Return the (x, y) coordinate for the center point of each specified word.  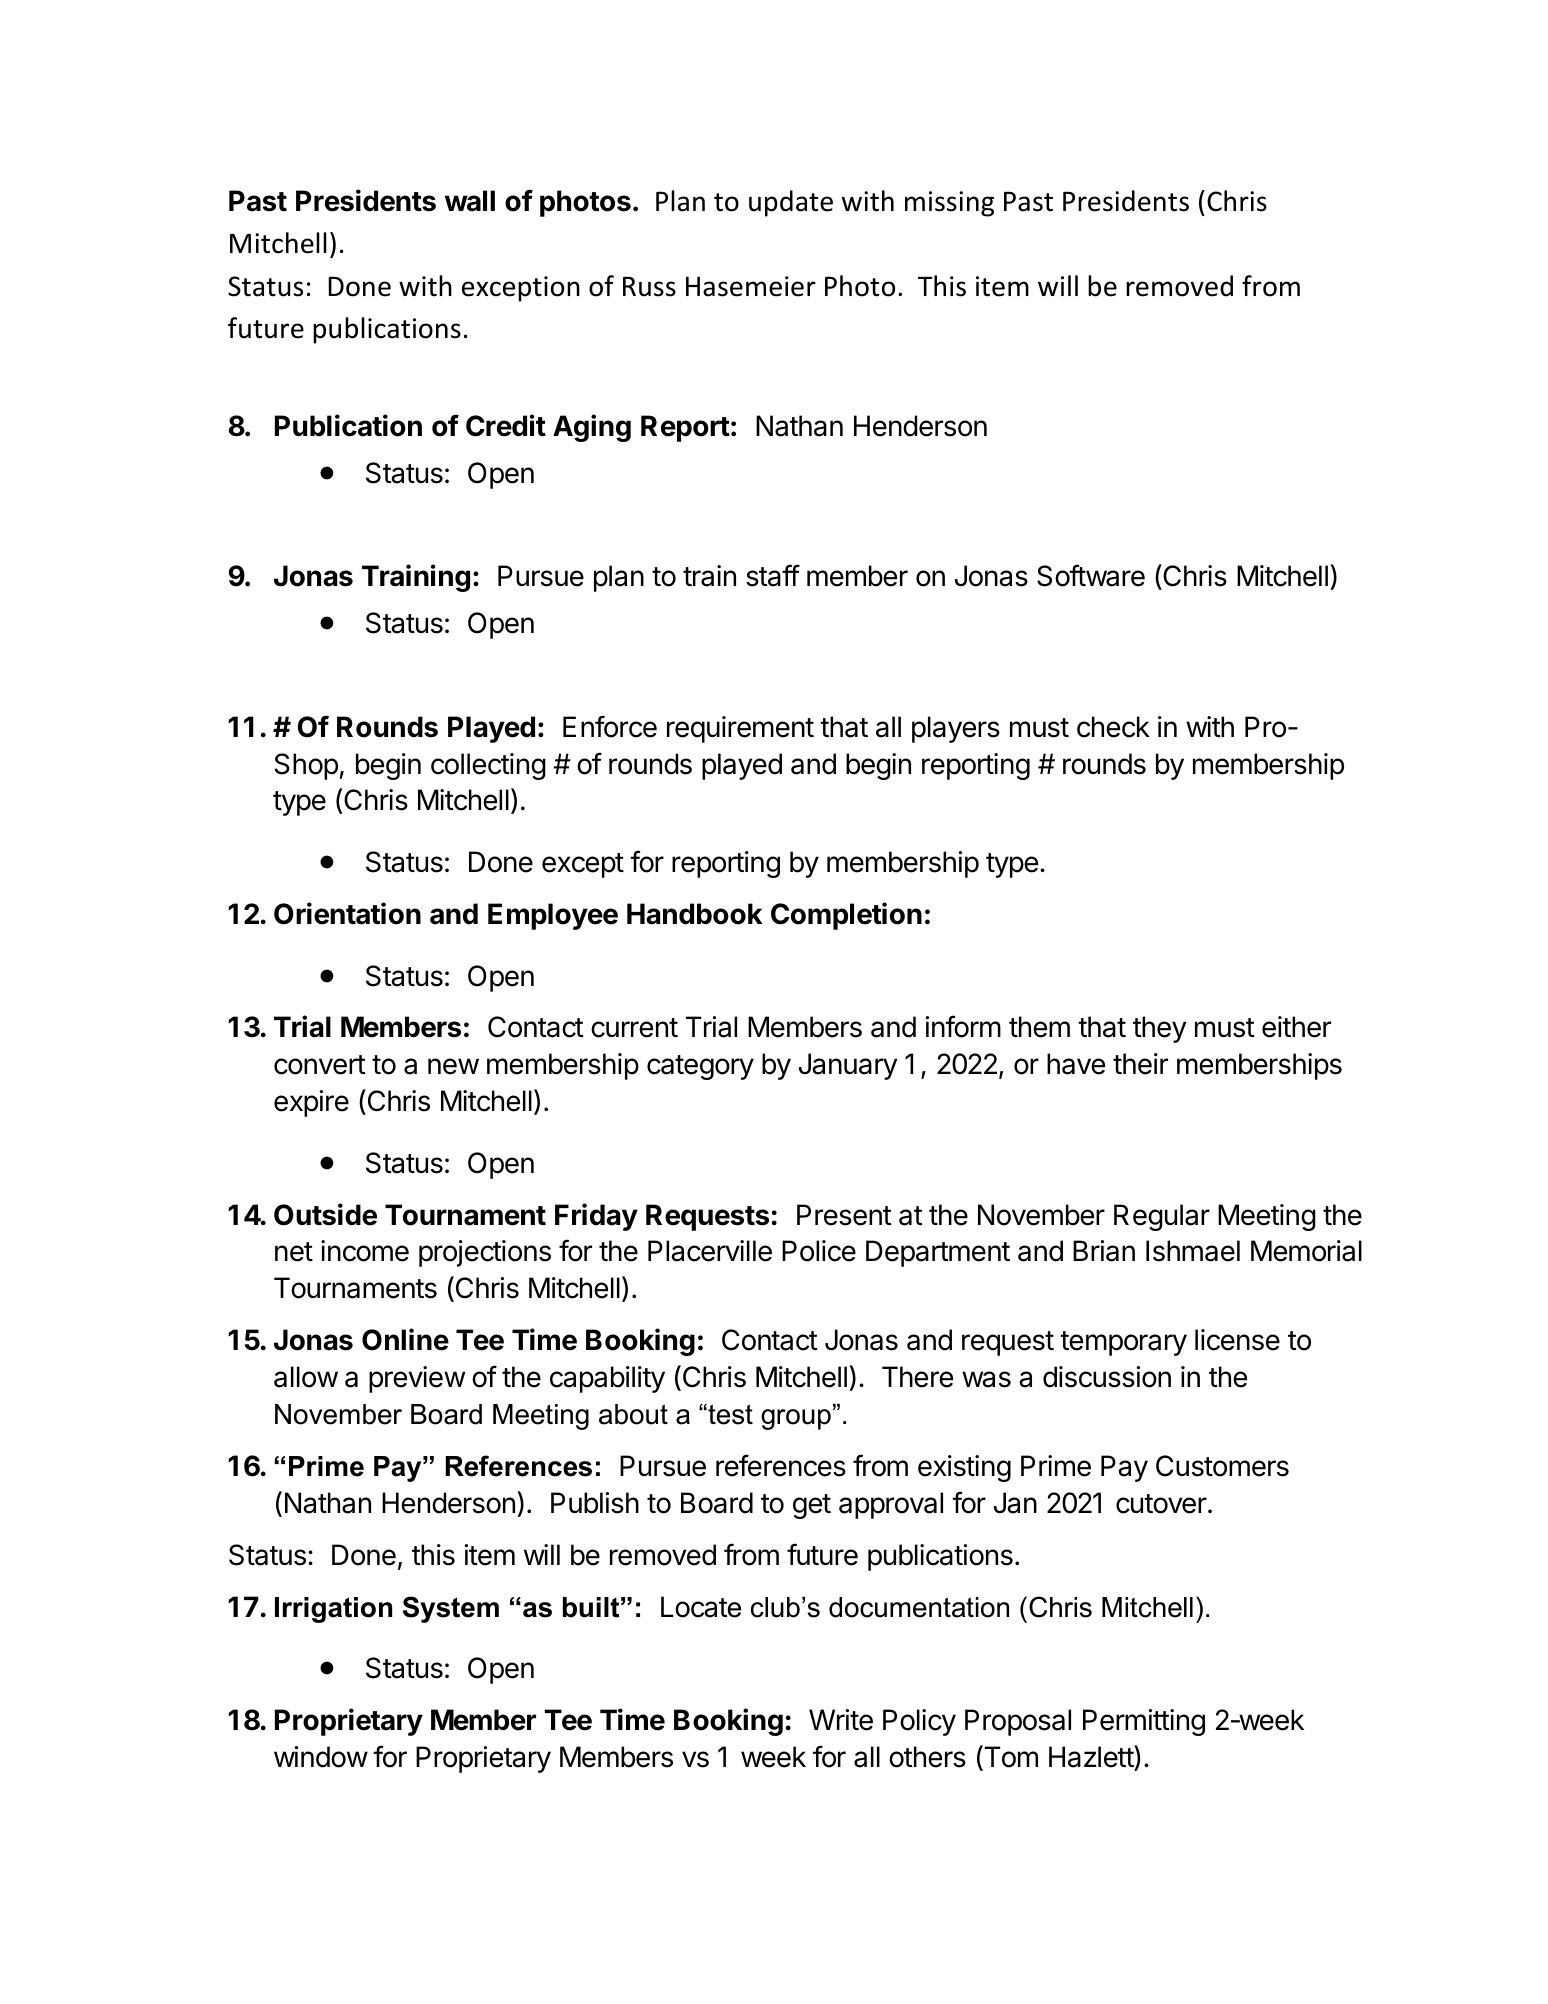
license (1237, 1340)
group (796, 1419)
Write (841, 1720)
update (791, 203)
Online (405, 1339)
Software (1091, 575)
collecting (488, 766)
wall (470, 201)
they (1159, 1029)
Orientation (347, 913)
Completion (846, 916)
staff (773, 575)
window (321, 1757)
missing (949, 204)
